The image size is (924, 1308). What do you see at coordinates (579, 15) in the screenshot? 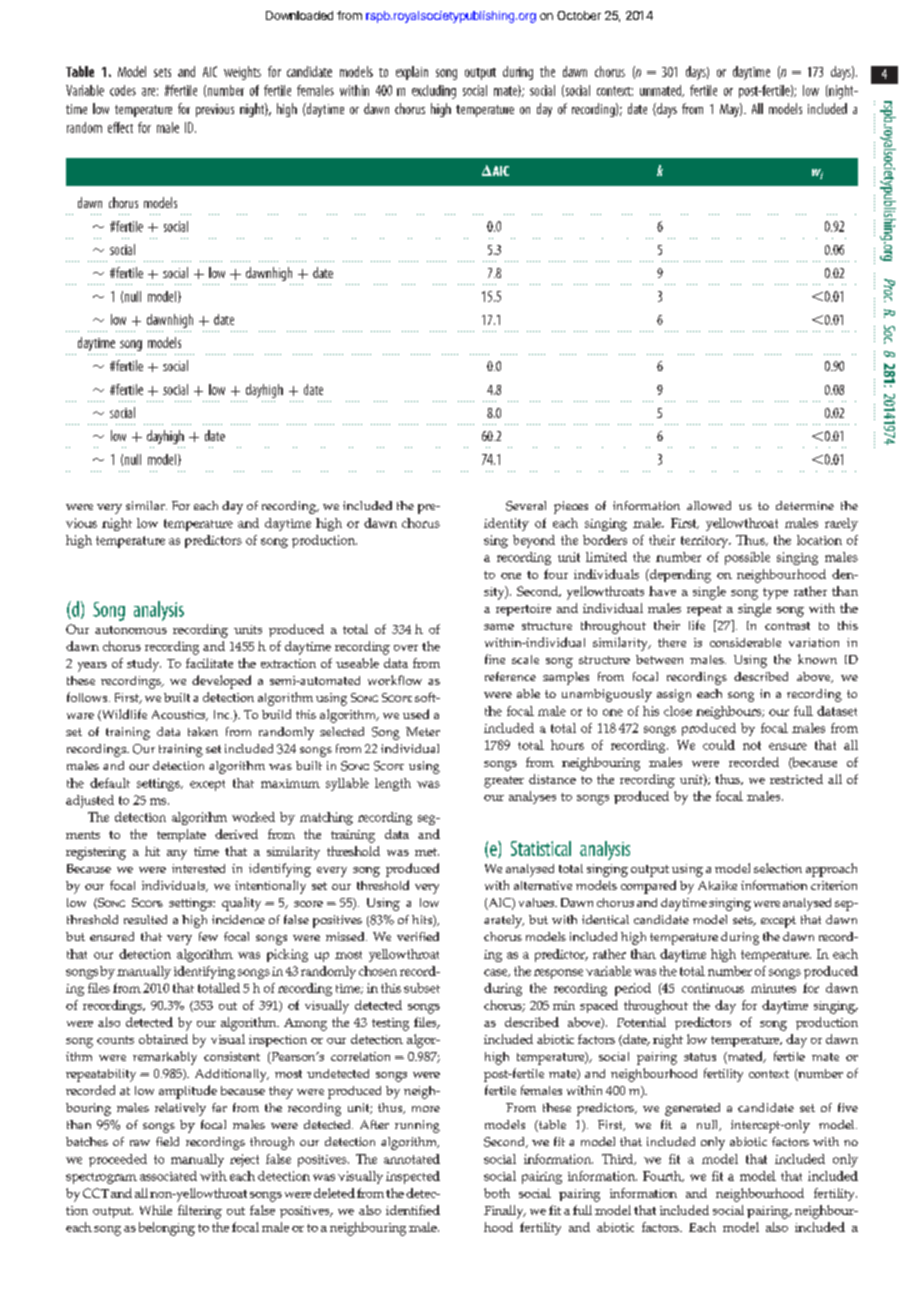
I see `October` at bounding box center [579, 15].
